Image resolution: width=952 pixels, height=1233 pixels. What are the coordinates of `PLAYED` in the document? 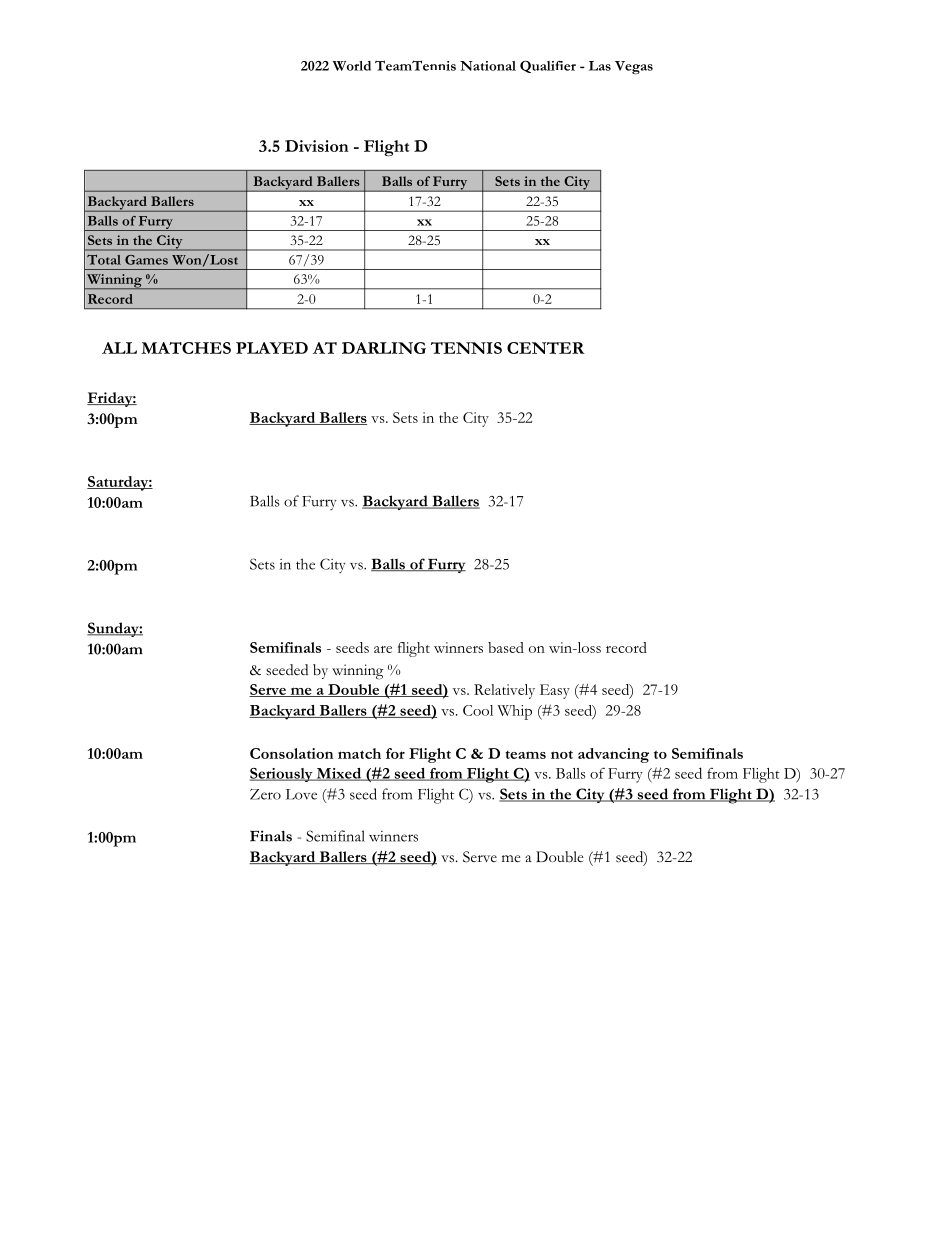 It's located at (272, 348).
